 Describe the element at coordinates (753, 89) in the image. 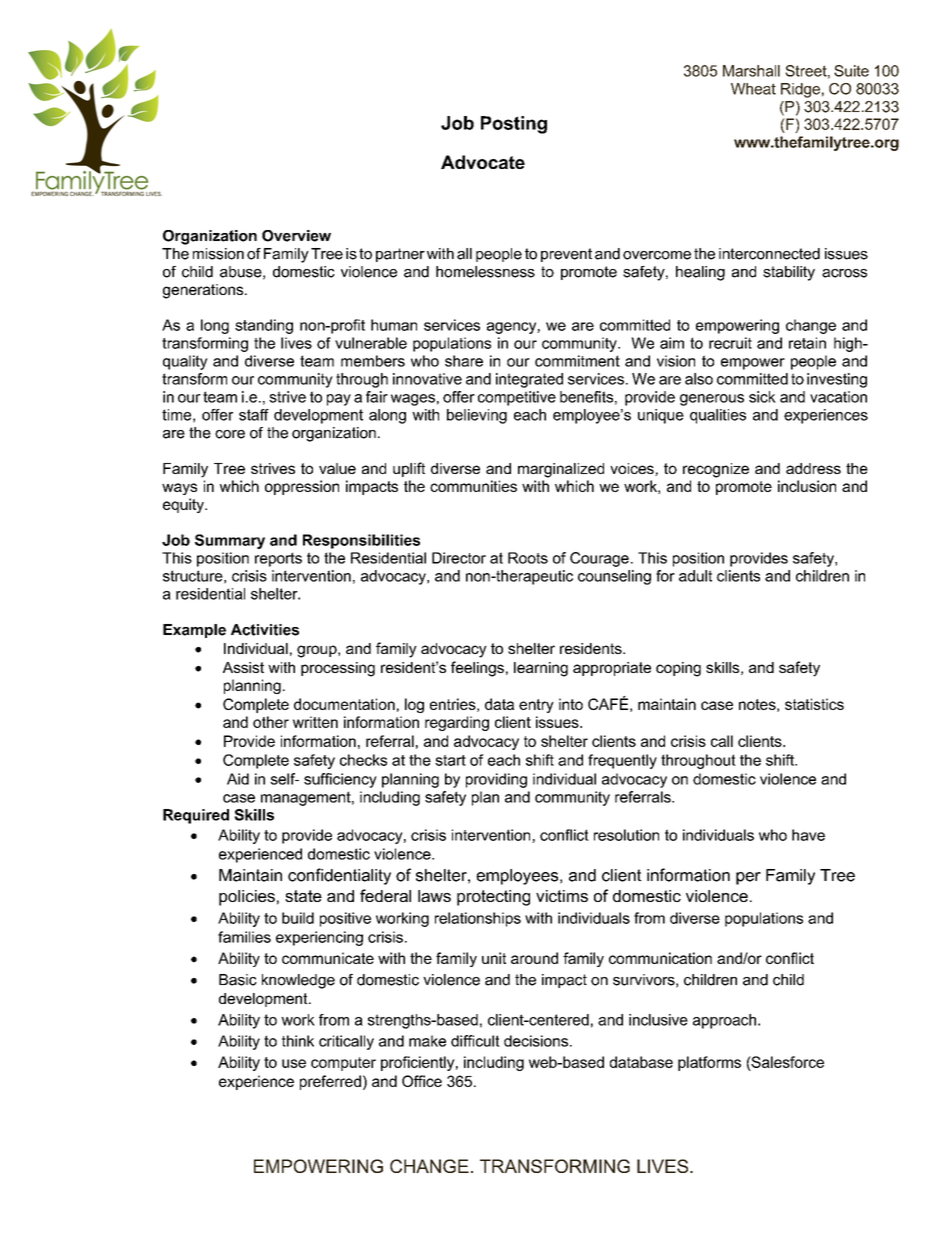

I see `Wheat` at that location.
